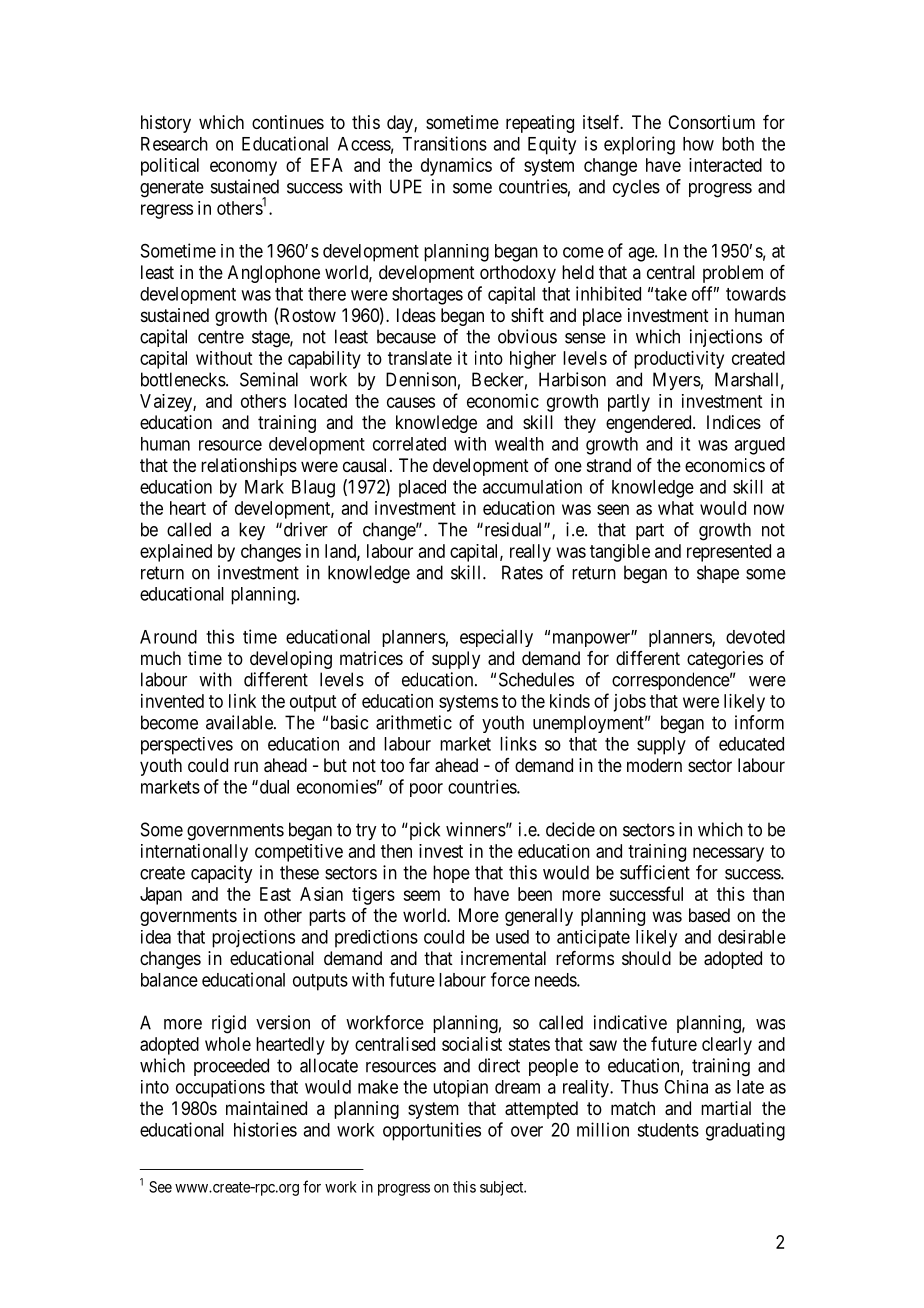  Describe the element at coordinates (519, 444) in the image. I see `wealth` at that location.
